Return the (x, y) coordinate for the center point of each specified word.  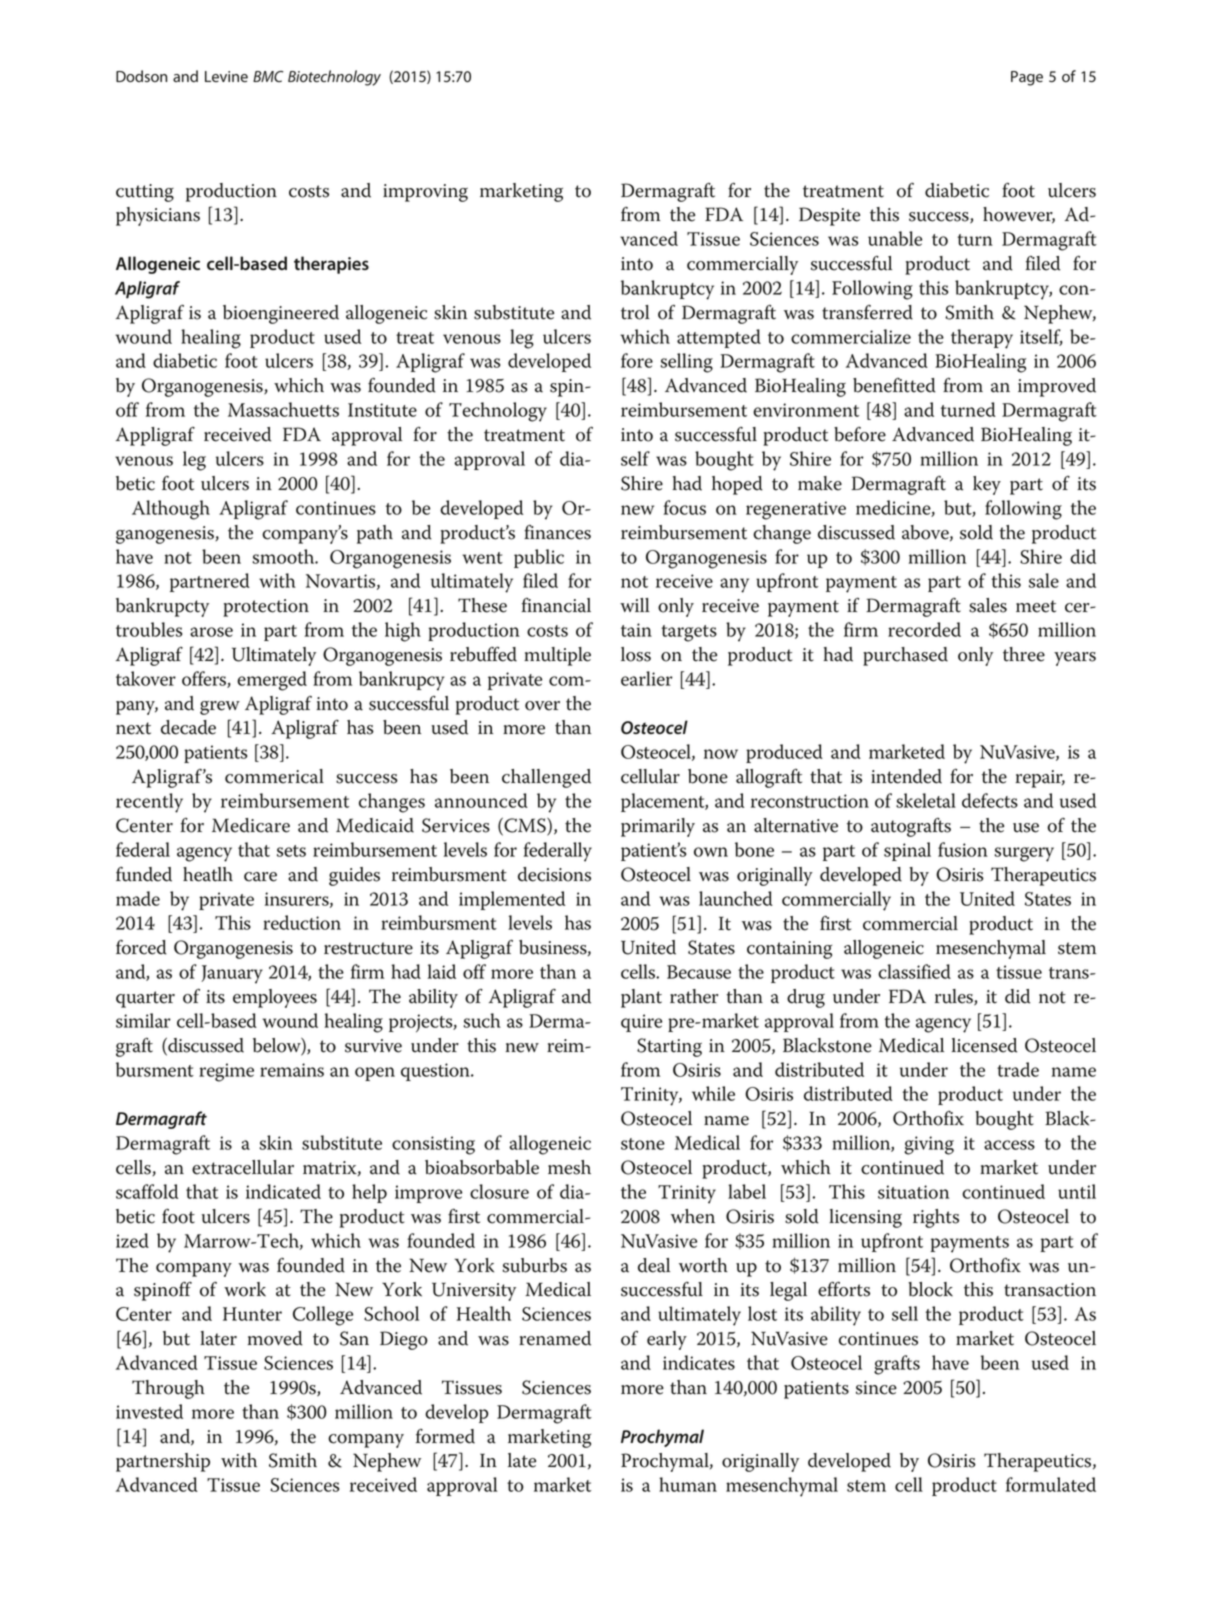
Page (1027, 78)
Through (168, 1389)
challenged (546, 778)
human (688, 1484)
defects (990, 800)
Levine (226, 76)
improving (425, 193)
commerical (274, 776)
